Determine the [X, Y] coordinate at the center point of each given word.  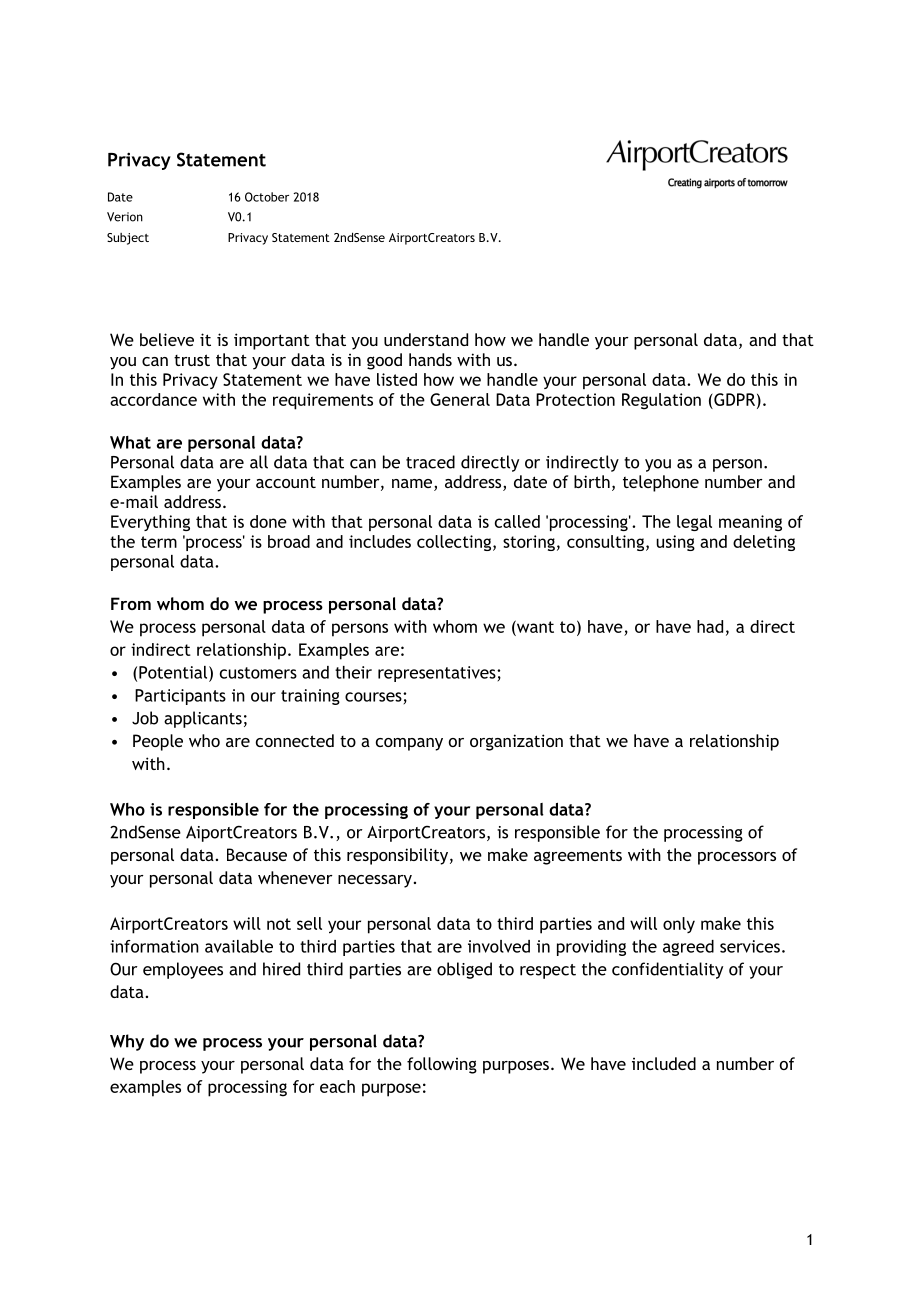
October [267, 197]
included [664, 1063]
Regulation [661, 401]
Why [127, 1042]
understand [426, 339]
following [442, 1065]
